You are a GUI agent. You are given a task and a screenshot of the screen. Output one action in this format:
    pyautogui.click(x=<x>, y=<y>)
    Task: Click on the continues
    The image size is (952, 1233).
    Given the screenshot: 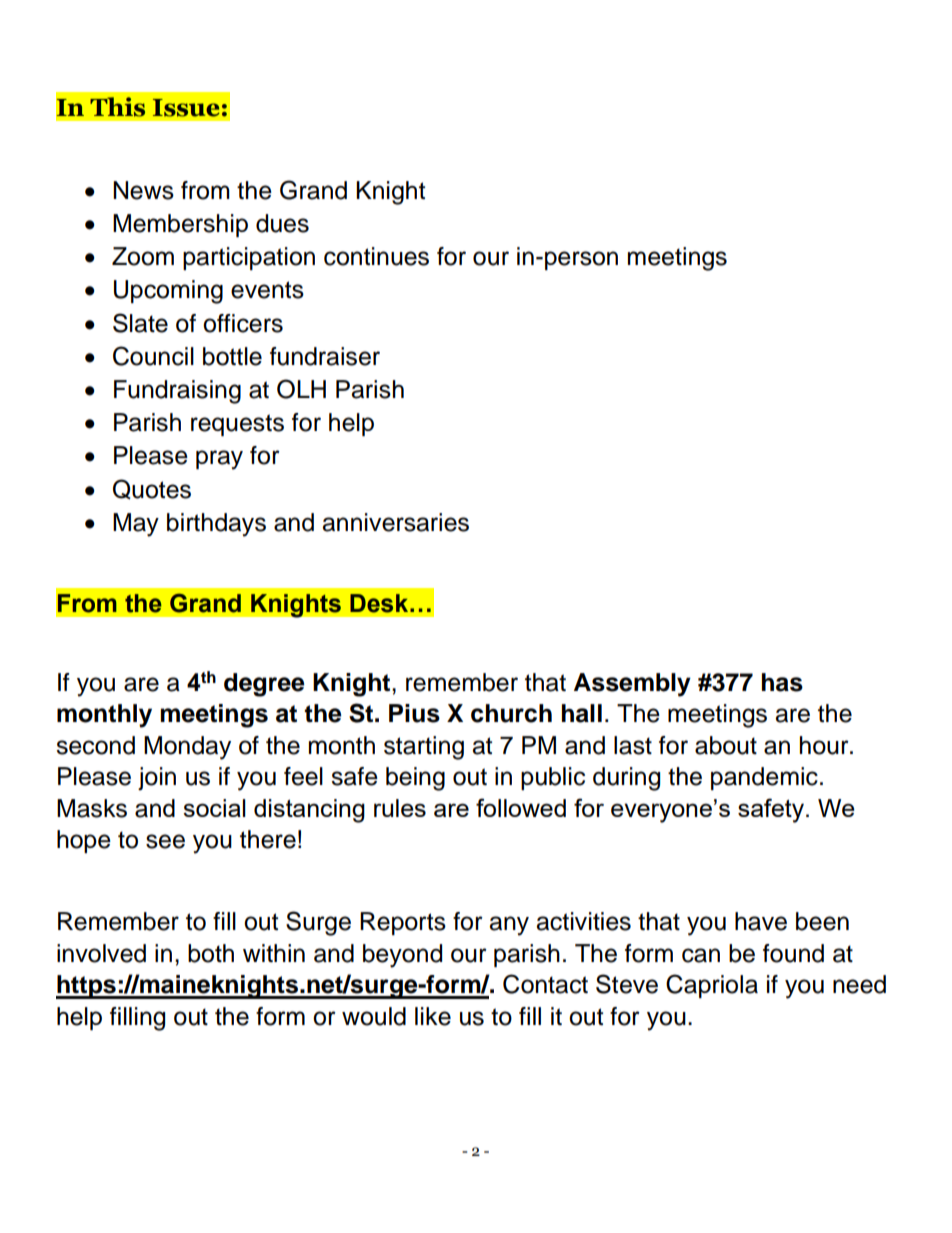 What is the action you would take?
    pyautogui.click(x=376, y=256)
